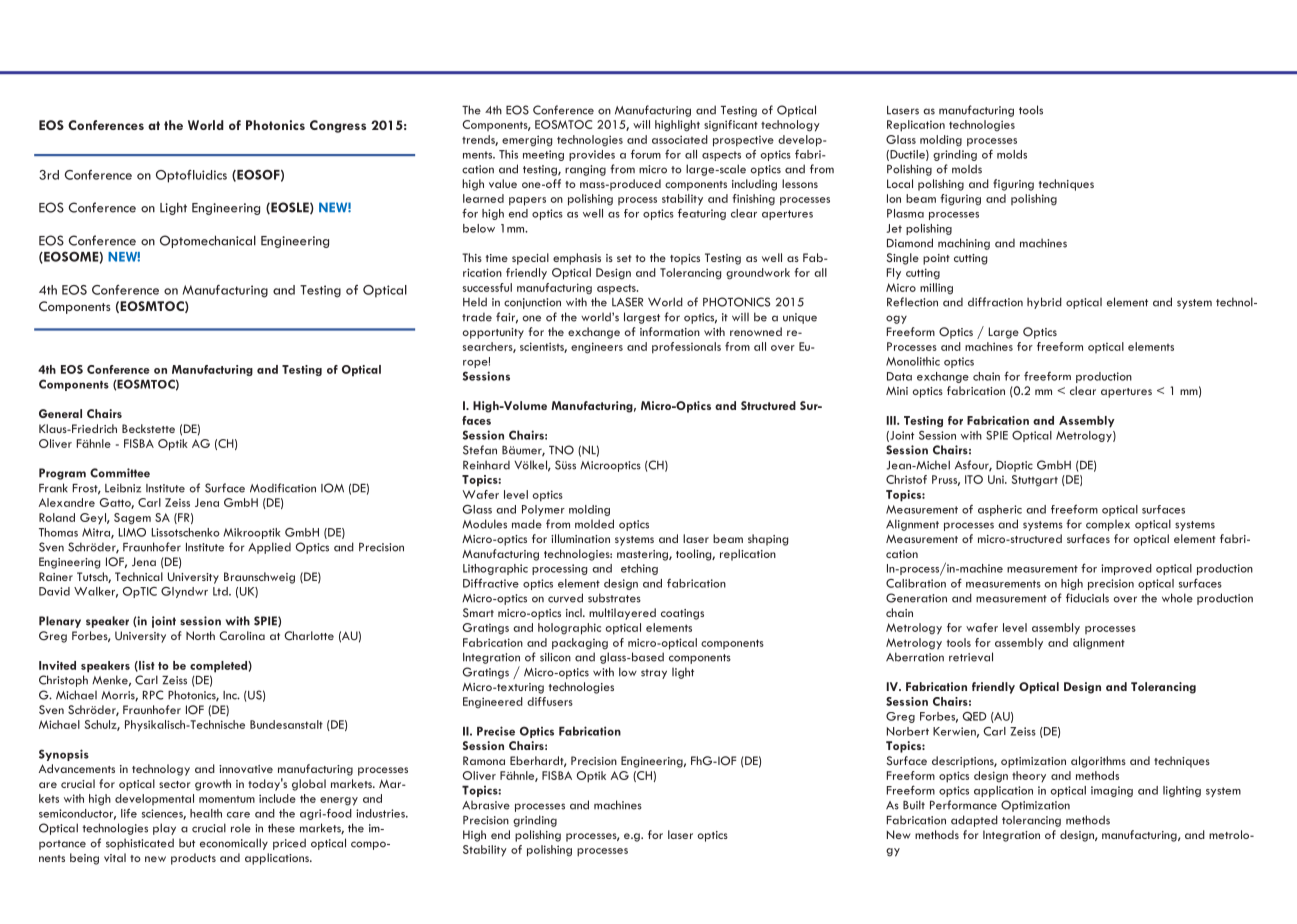 Image resolution: width=1297 pixels, height=924 pixels. Describe the element at coordinates (592, 155) in the screenshot. I see `provides` at that location.
